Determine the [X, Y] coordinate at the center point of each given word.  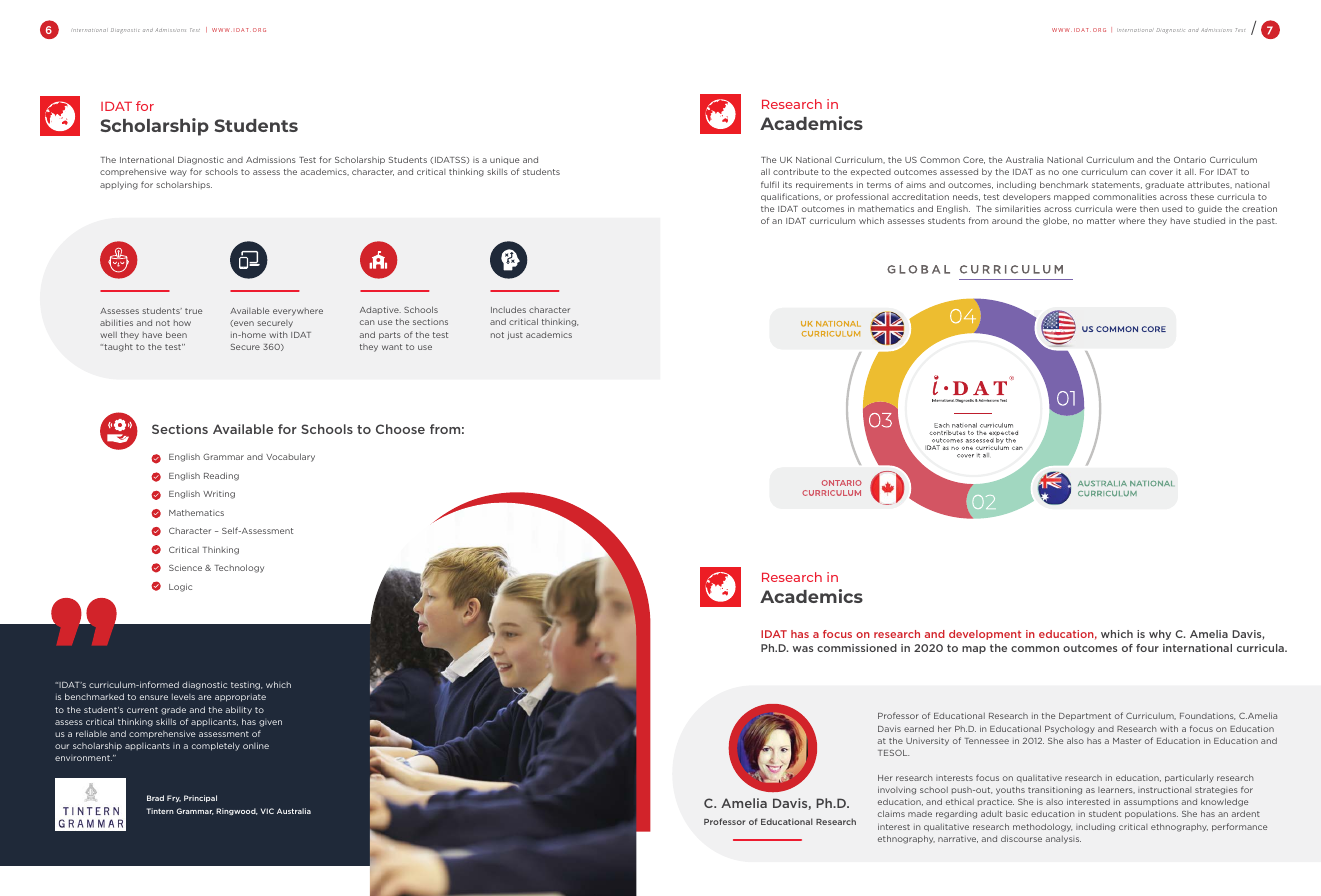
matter [1101, 221]
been [176, 334]
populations [1151, 814]
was [803, 649]
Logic [180, 588]
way [178, 173]
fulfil [770, 184]
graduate [1164, 185]
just [515, 336]
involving [897, 791]
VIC [267, 811]
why [1160, 635]
